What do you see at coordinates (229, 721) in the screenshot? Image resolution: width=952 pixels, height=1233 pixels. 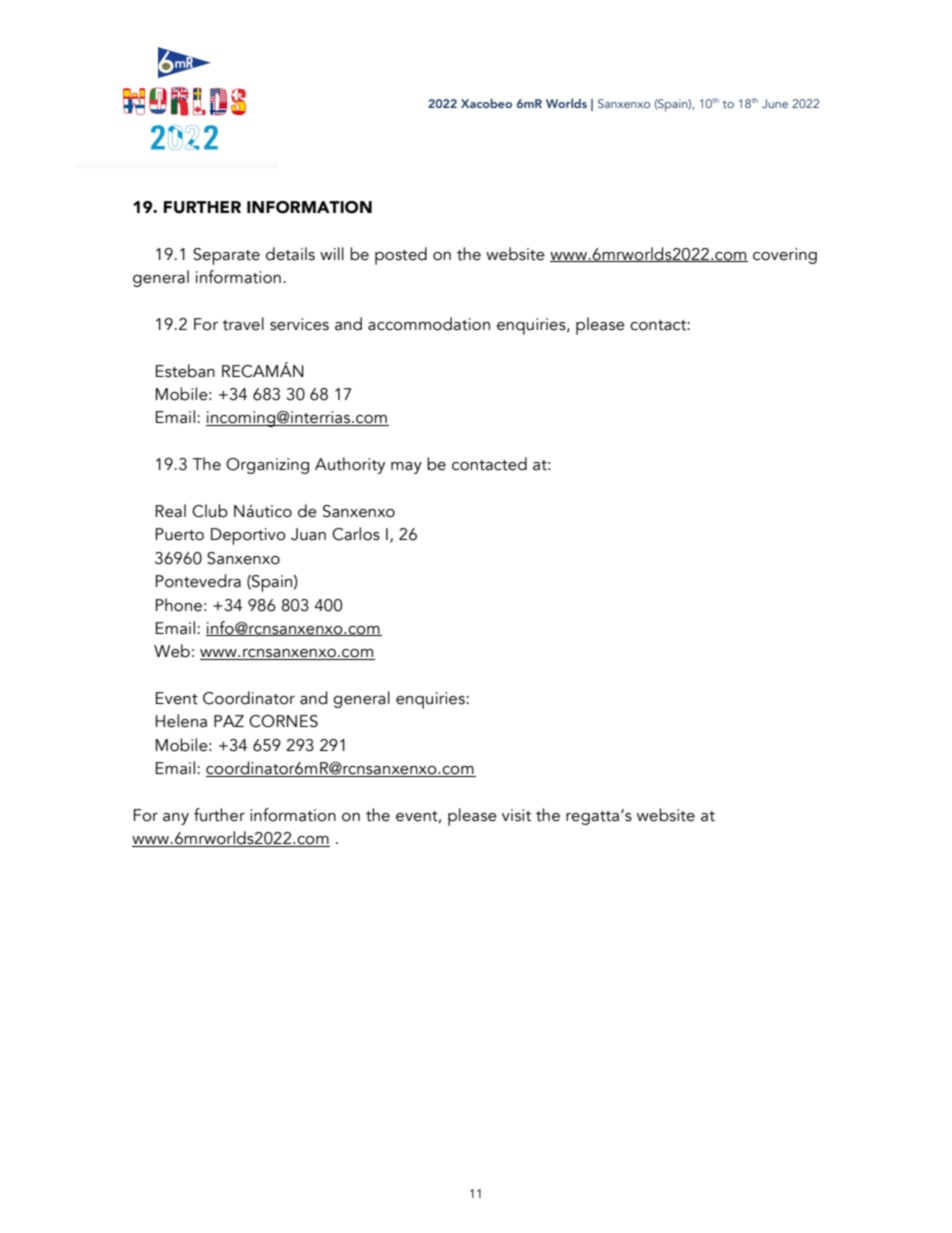 I see `PAZ` at bounding box center [229, 721].
